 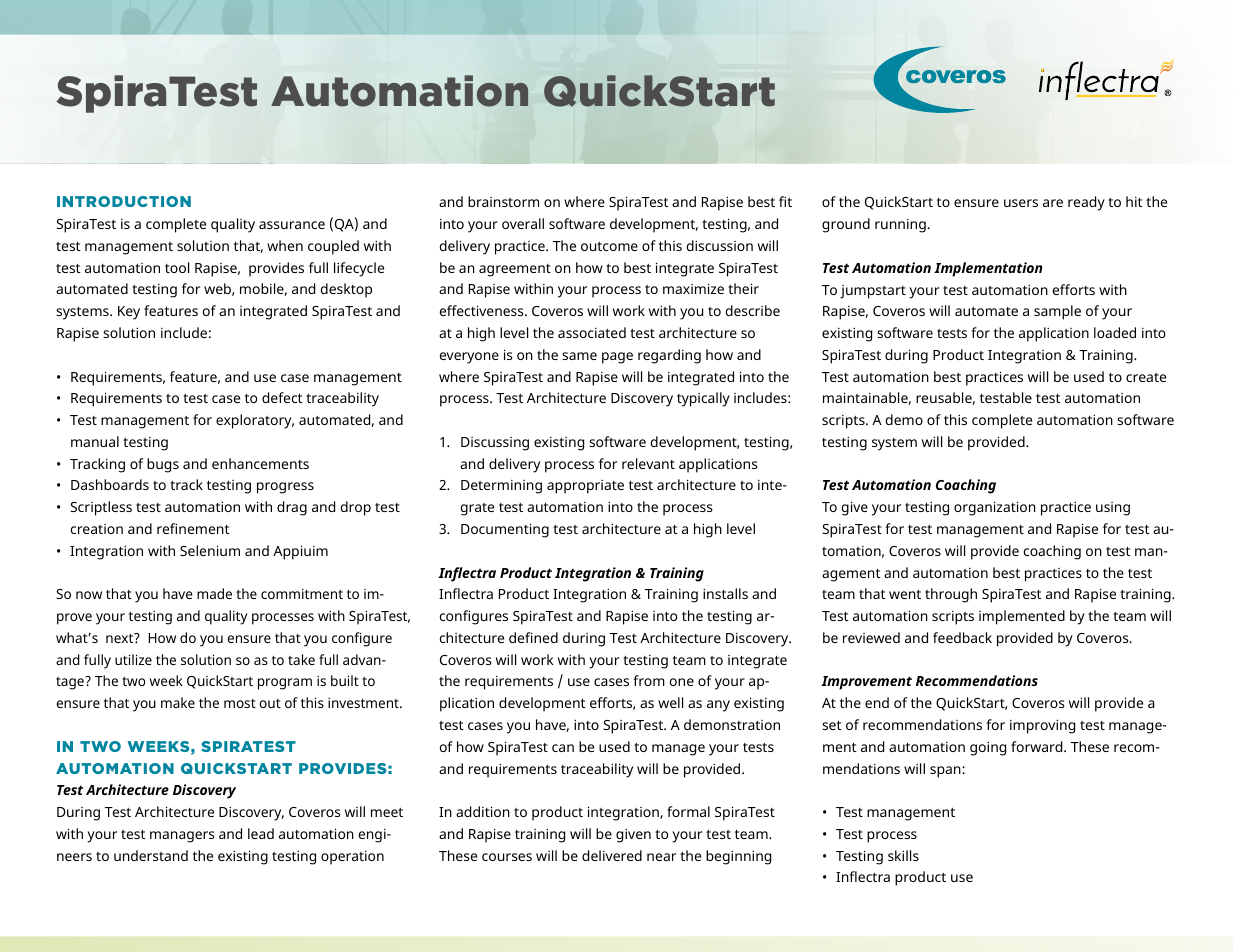 What do you see at coordinates (1021, 203) in the page?
I see `users` at bounding box center [1021, 203].
